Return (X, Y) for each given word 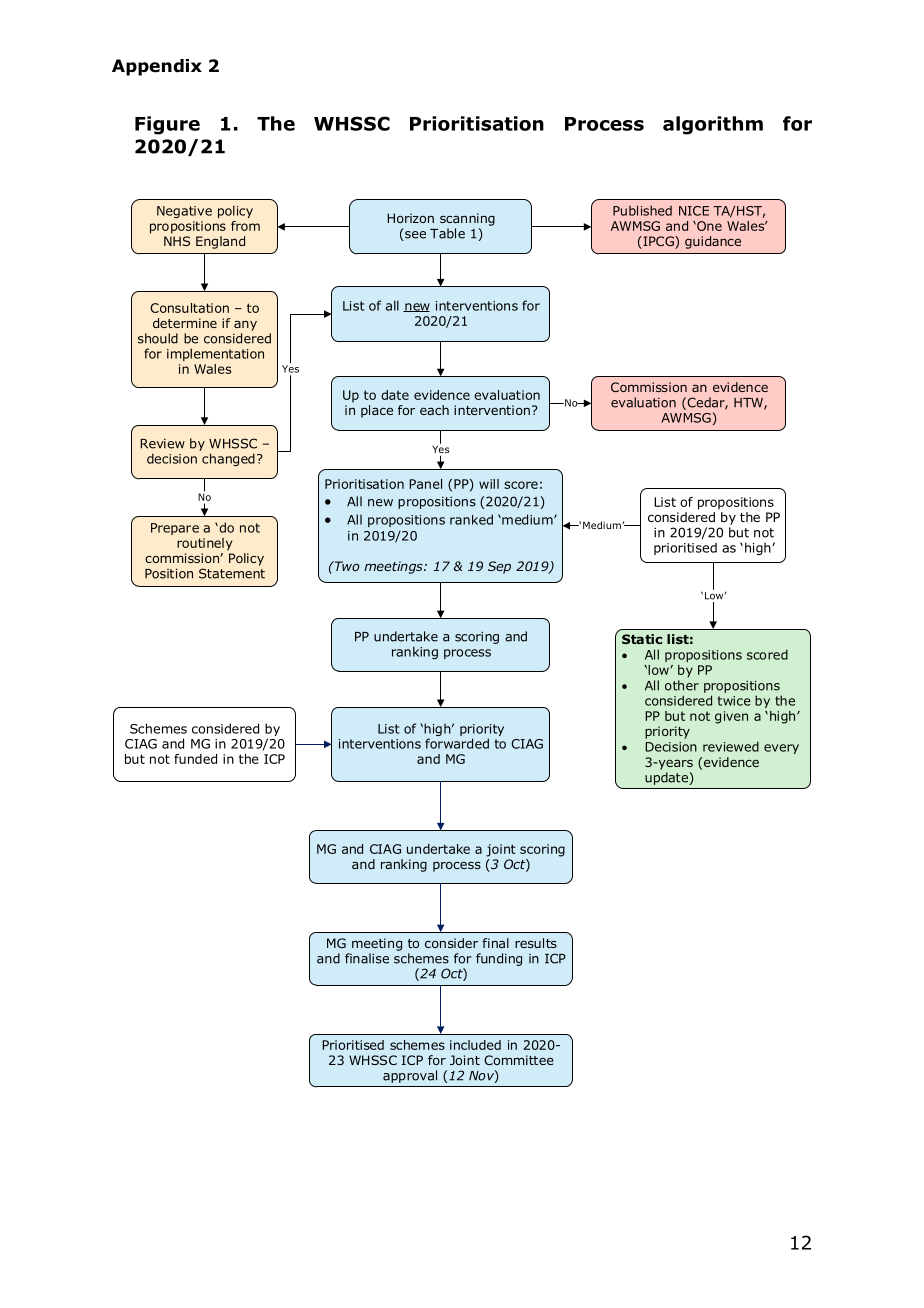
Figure (167, 125)
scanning (467, 219)
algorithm (713, 125)
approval (410, 1076)
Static (642, 639)
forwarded (457, 743)
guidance (713, 242)
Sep (499, 567)
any (245, 326)
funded (195, 759)
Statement (232, 573)
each (434, 410)
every (781, 749)
